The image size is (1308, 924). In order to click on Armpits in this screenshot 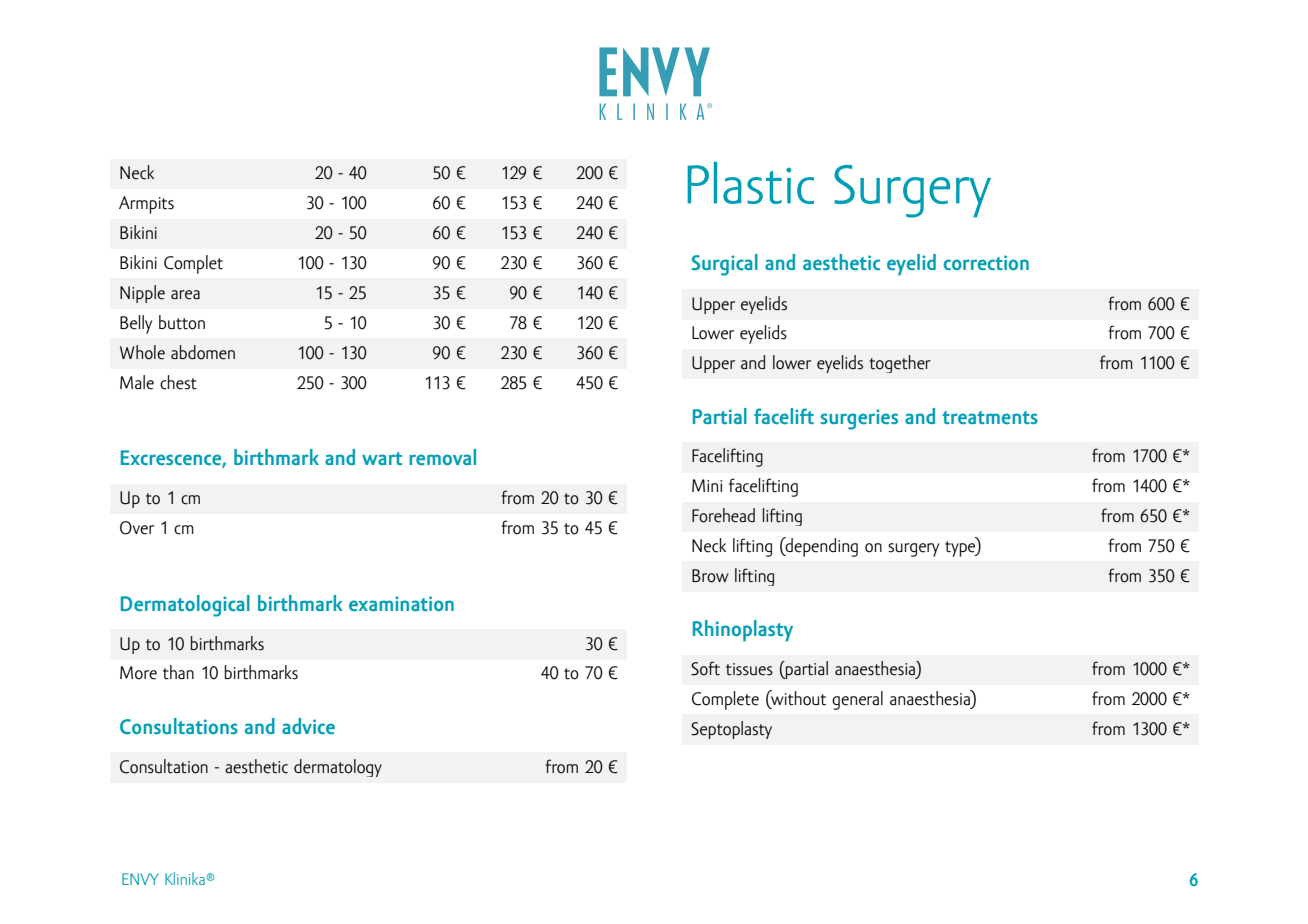, I will do `click(146, 205)`.
